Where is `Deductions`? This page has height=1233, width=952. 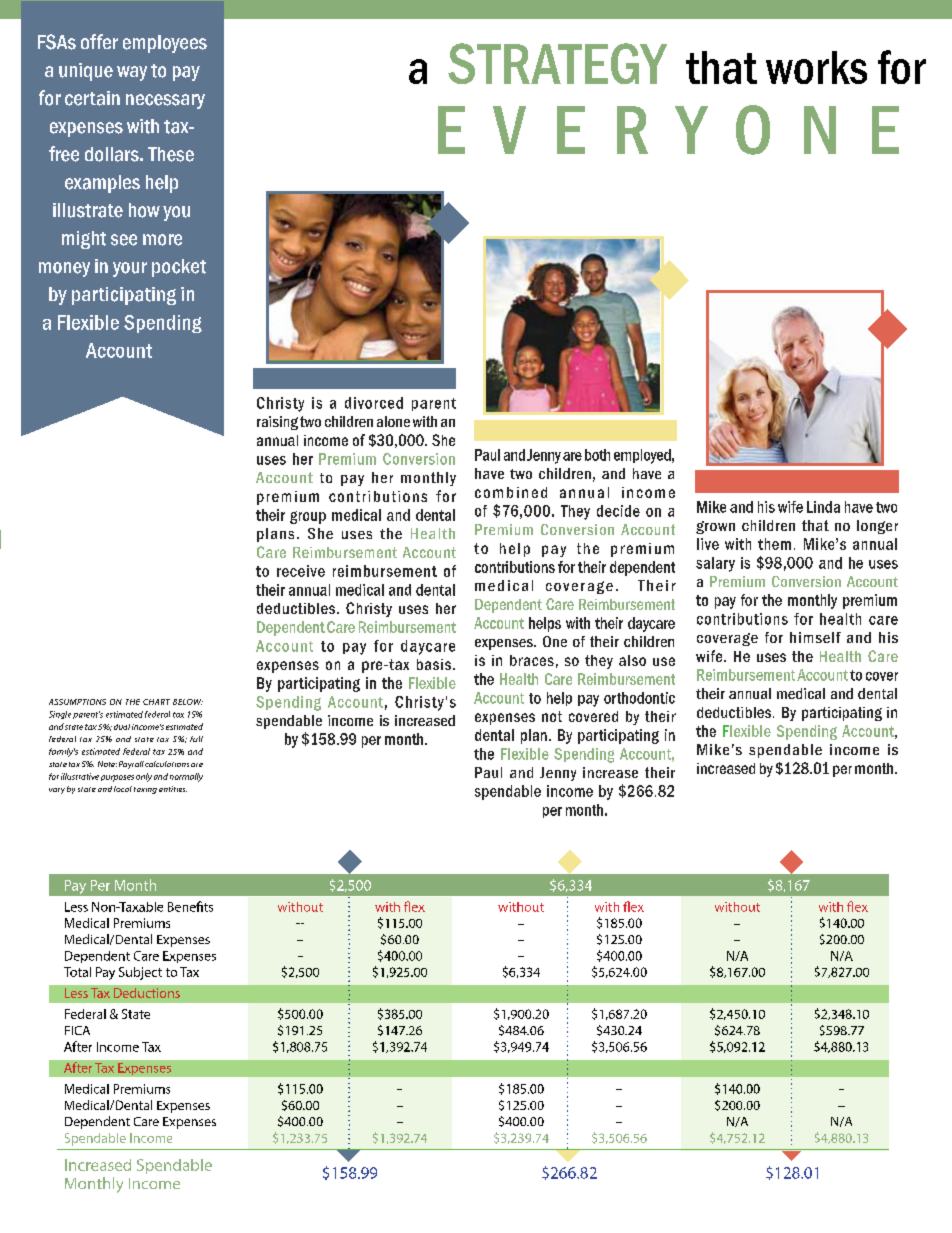 Deductions is located at coordinates (147, 993).
